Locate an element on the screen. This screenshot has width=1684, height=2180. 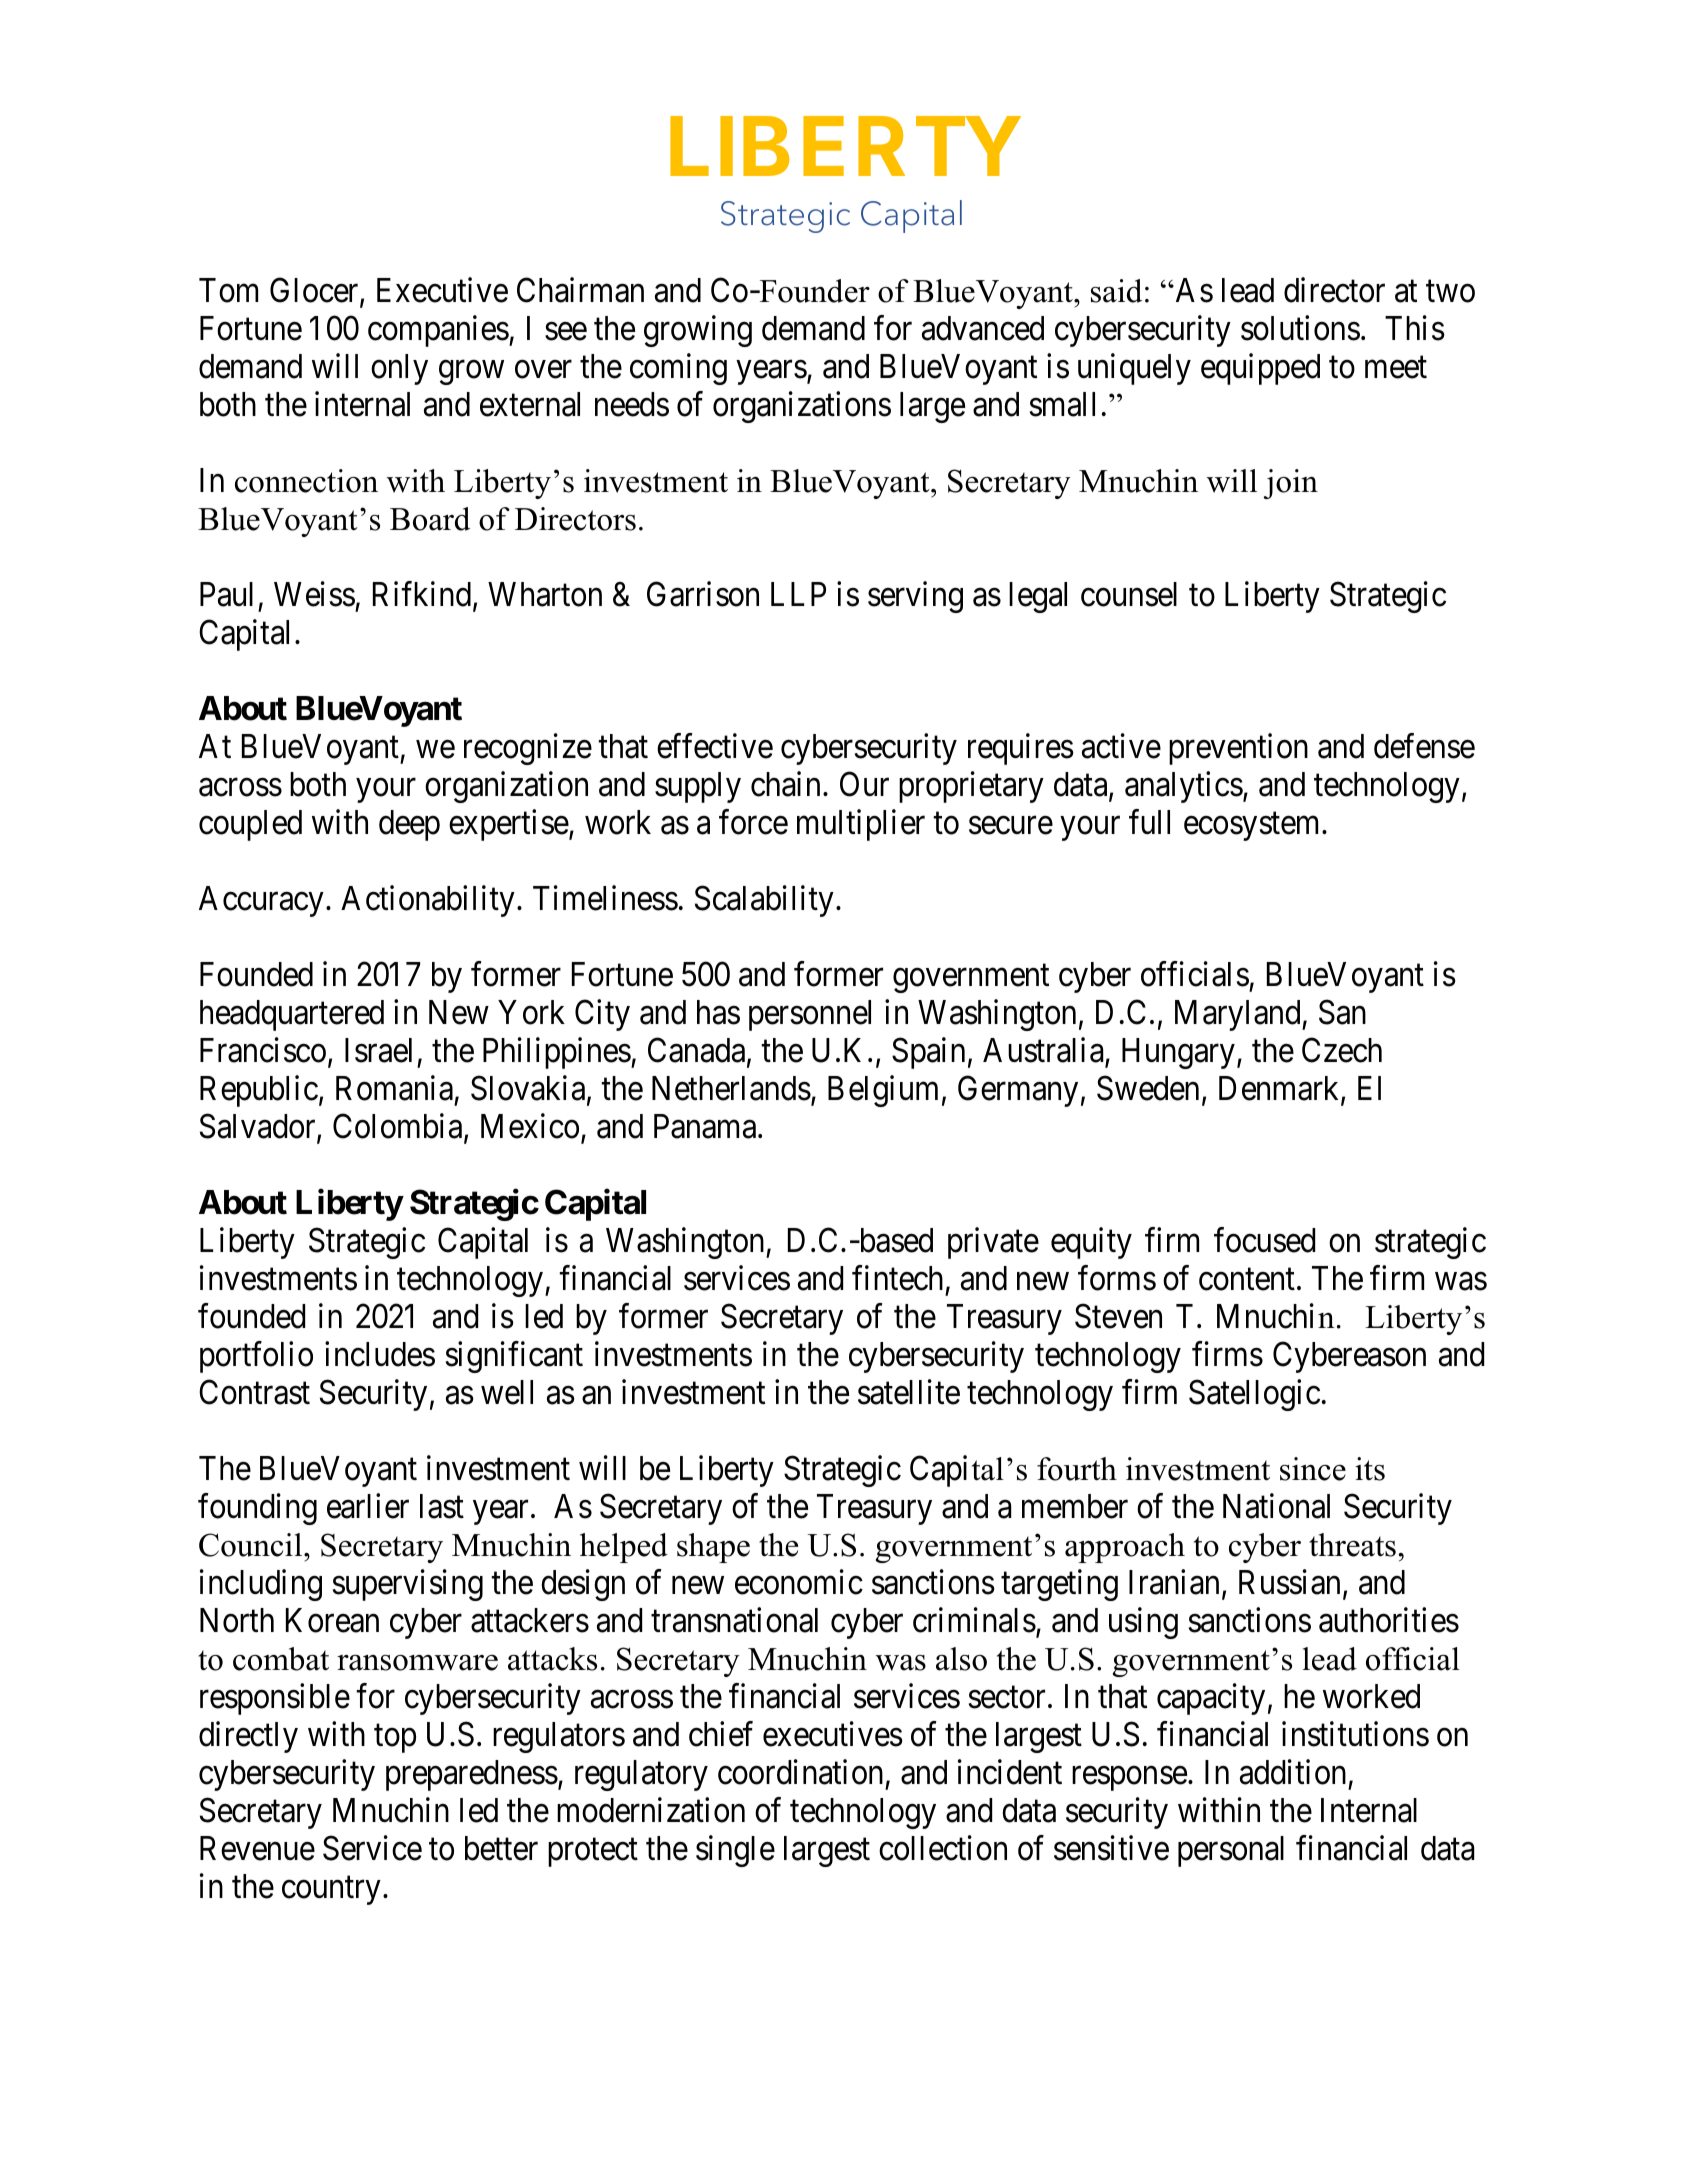
personal is located at coordinates (1231, 1851).
